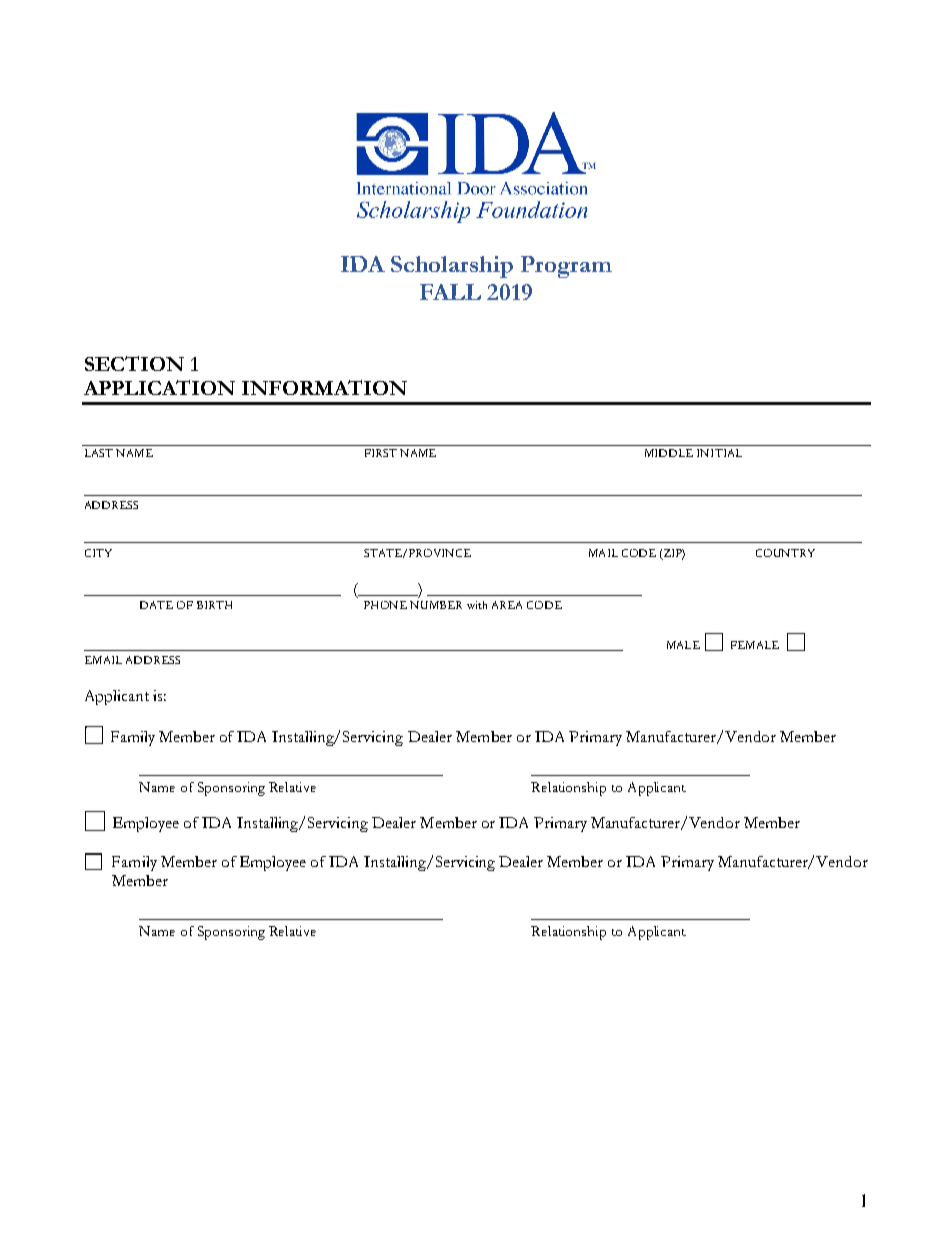  Describe the element at coordinates (381, 453) in the image. I see `FIRST` at that location.
